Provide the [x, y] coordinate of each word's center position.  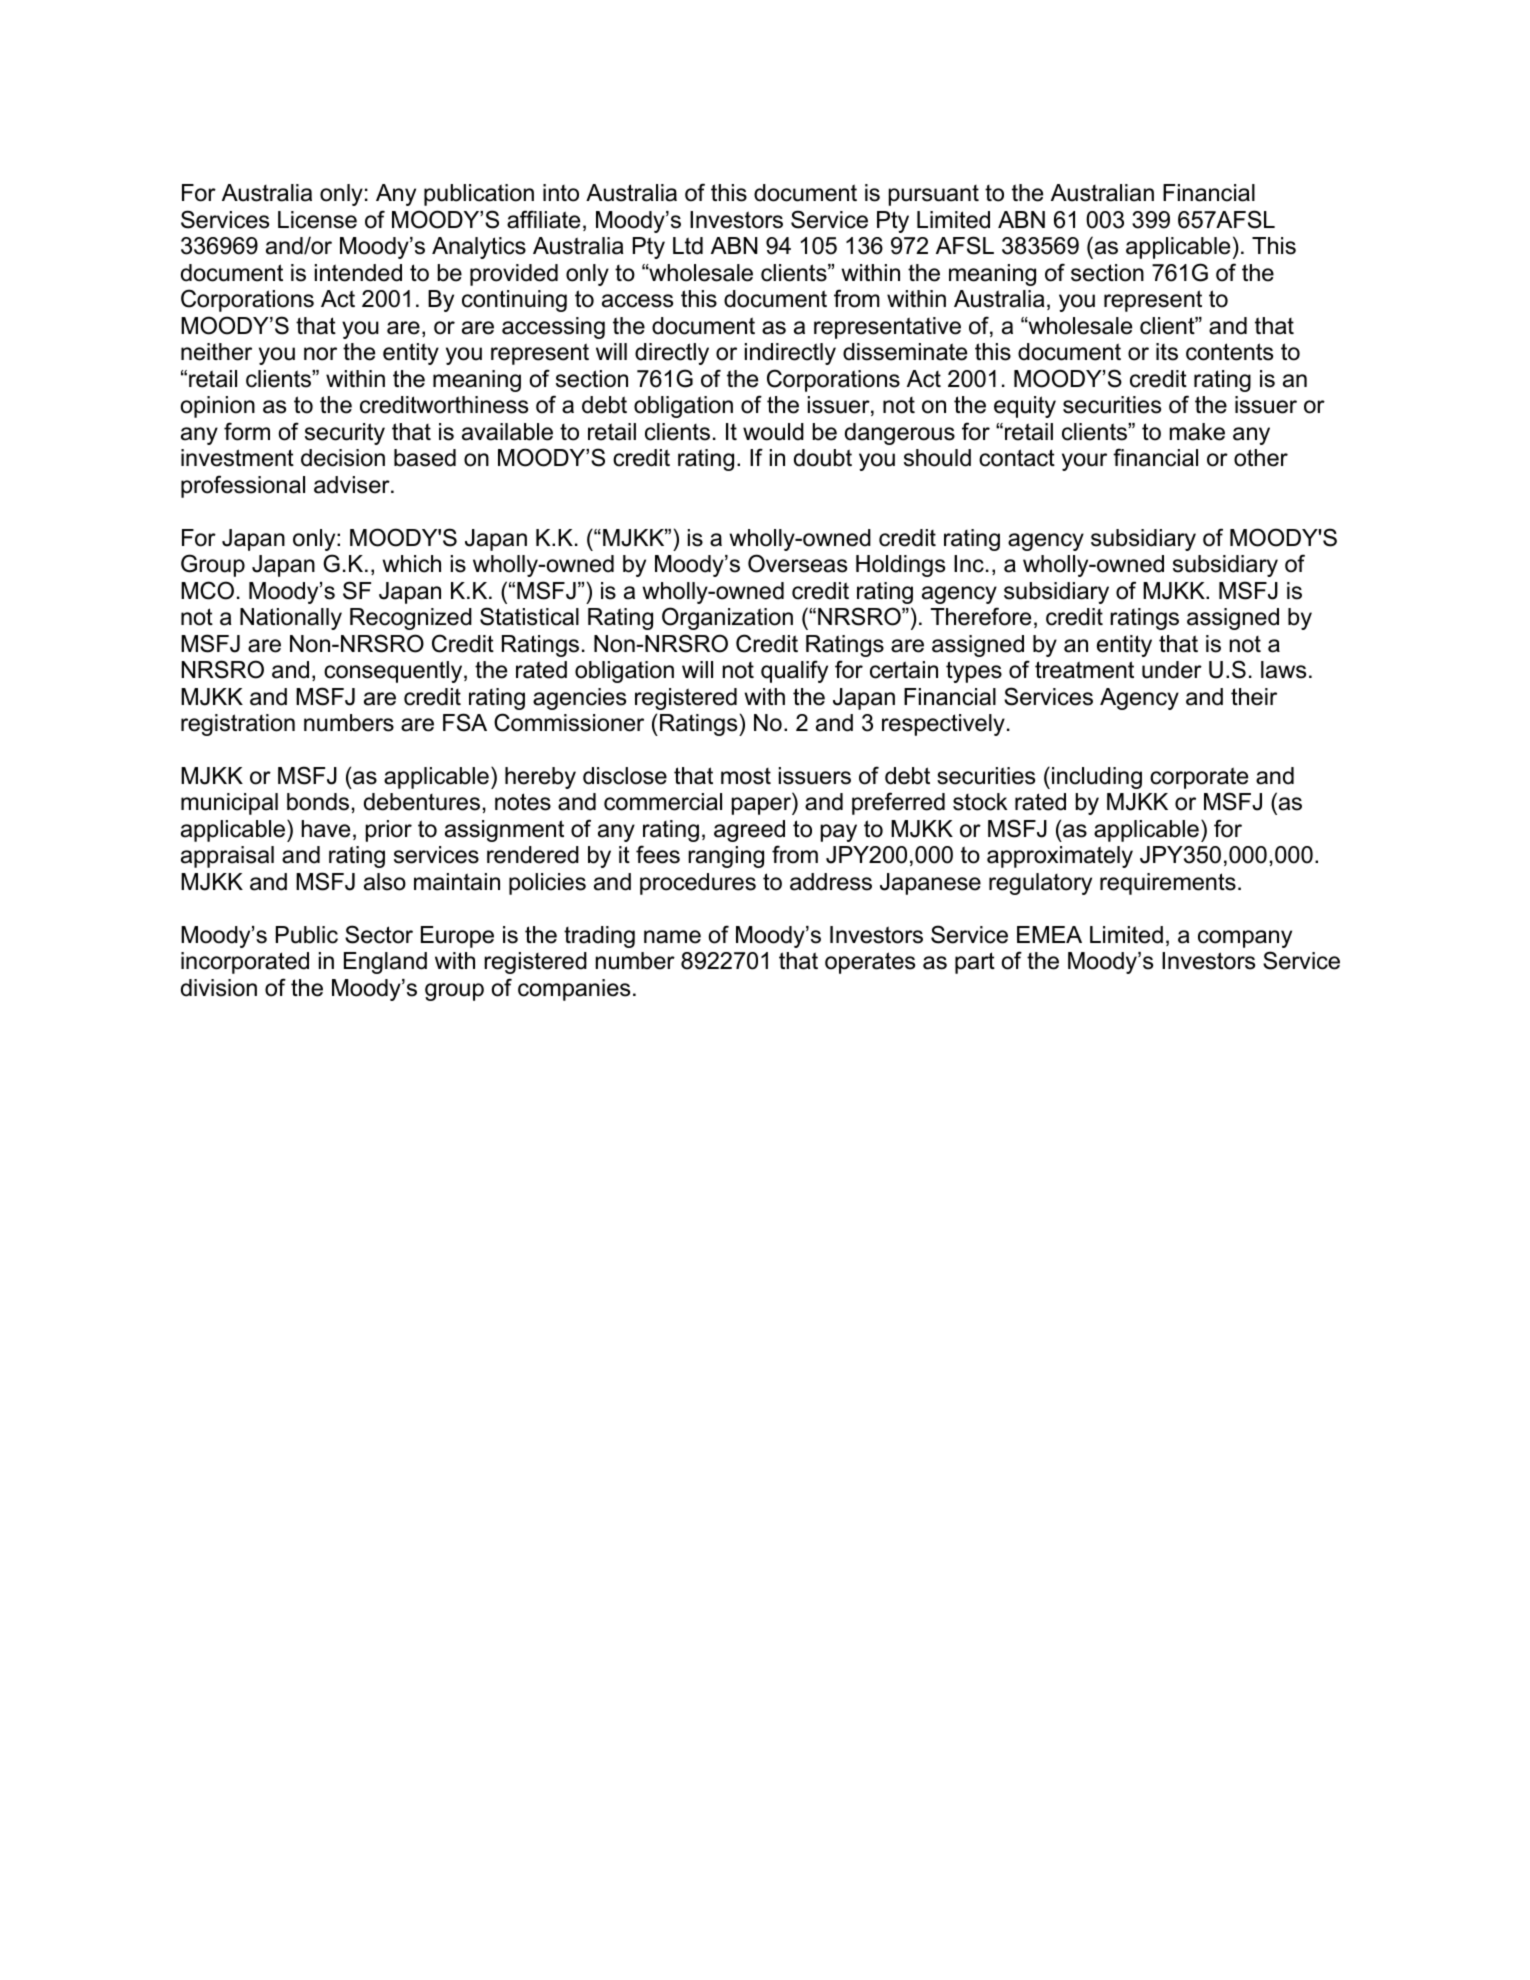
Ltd [688, 246]
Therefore [981, 616]
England [385, 963]
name [672, 937]
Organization [727, 618]
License [317, 220]
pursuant [934, 195]
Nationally [291, 619]
